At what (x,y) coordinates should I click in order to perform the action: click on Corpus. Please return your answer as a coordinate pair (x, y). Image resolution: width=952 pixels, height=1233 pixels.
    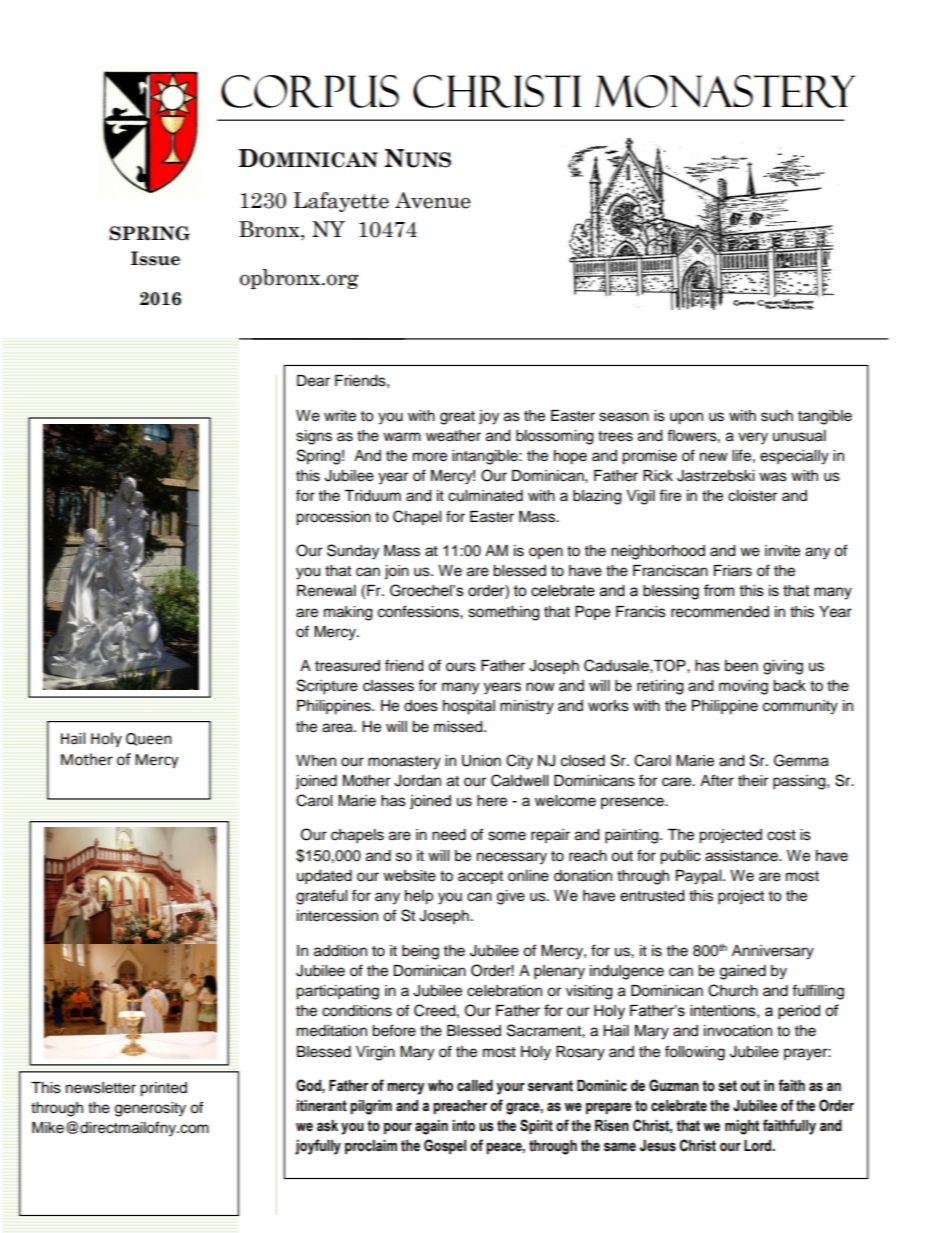
    Looking at the image, I should click on (310, 91).
